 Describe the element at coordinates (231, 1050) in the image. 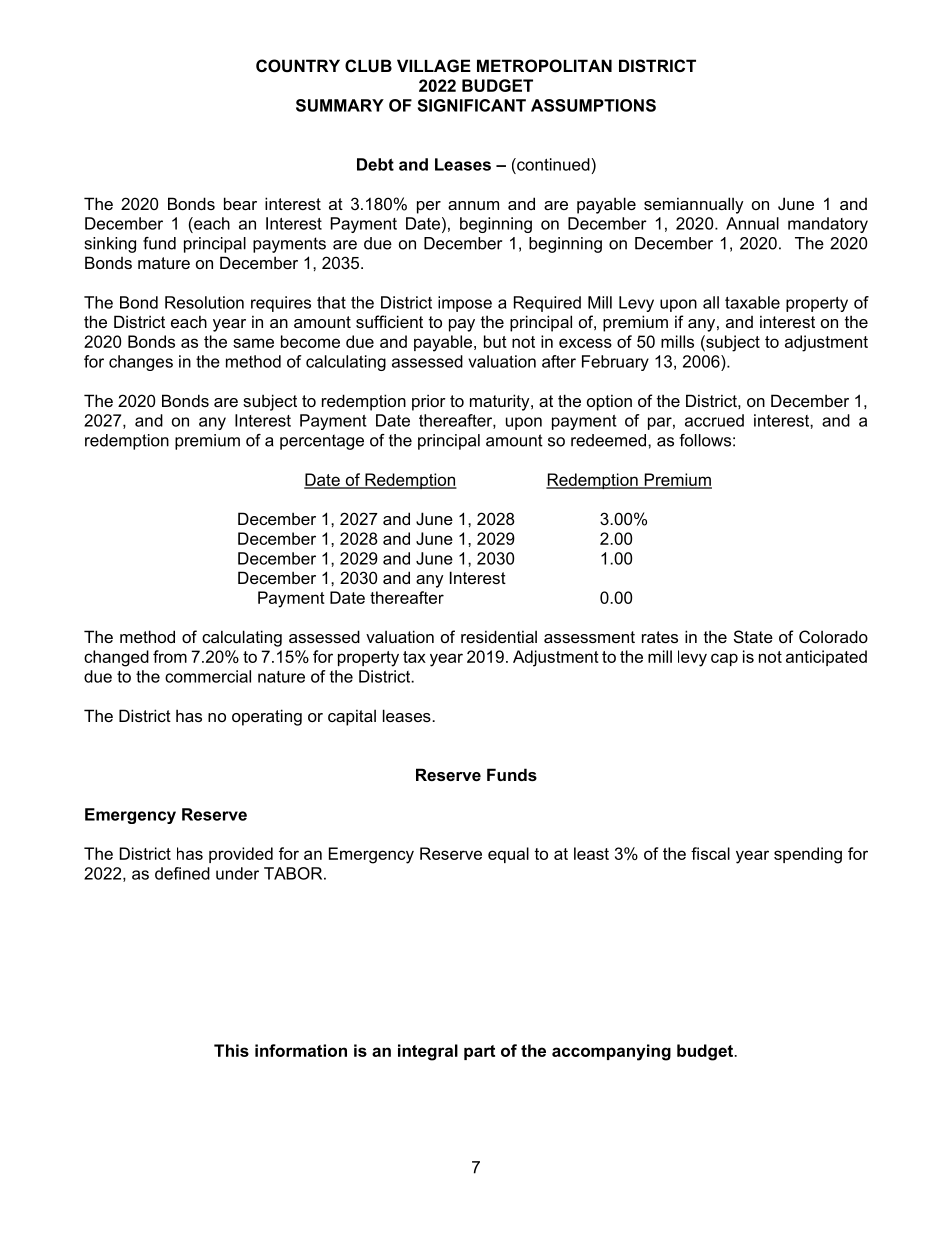

I see `This` at that location.
